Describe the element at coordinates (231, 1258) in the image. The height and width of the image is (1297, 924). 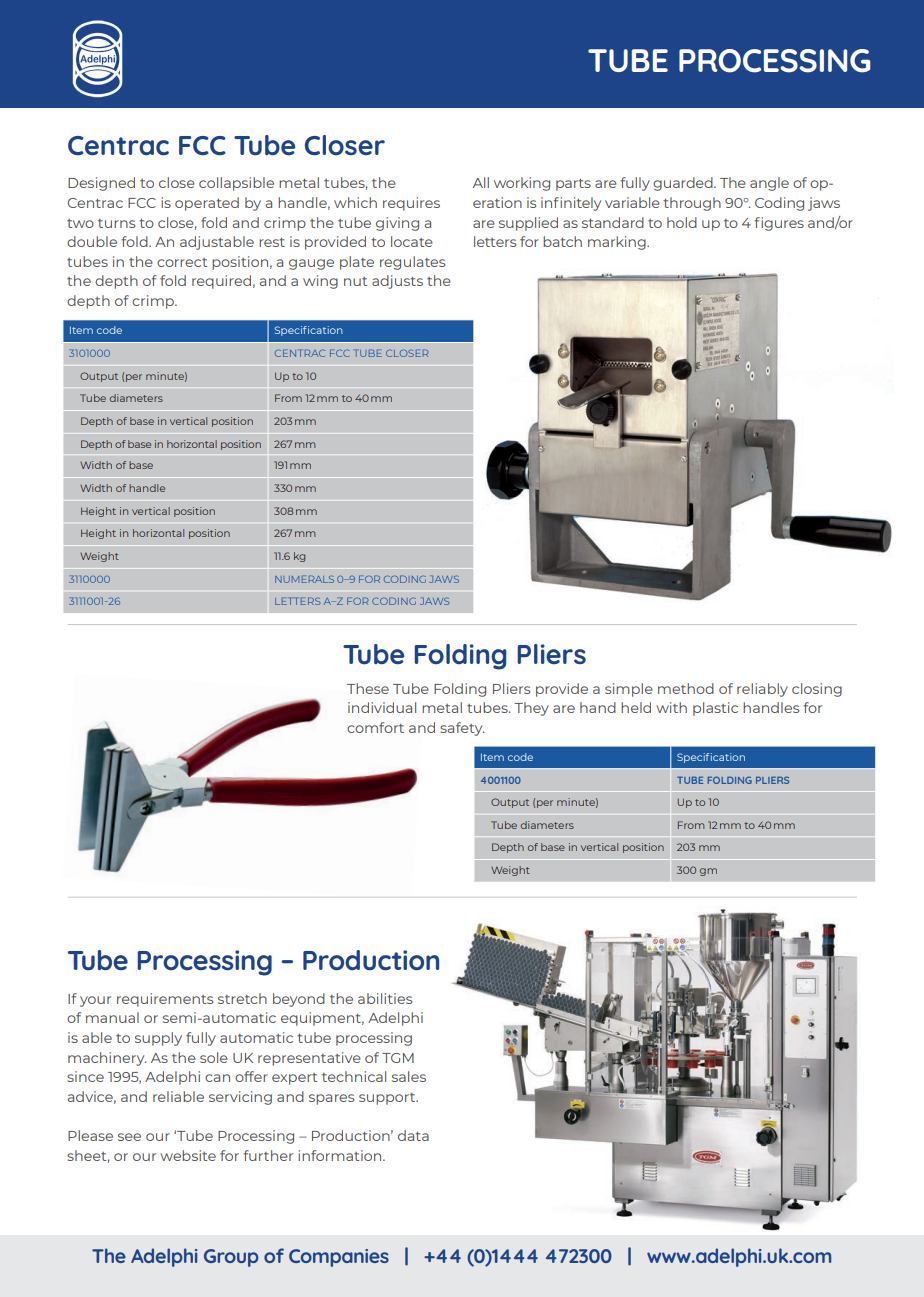
I see `Group` at that location.
